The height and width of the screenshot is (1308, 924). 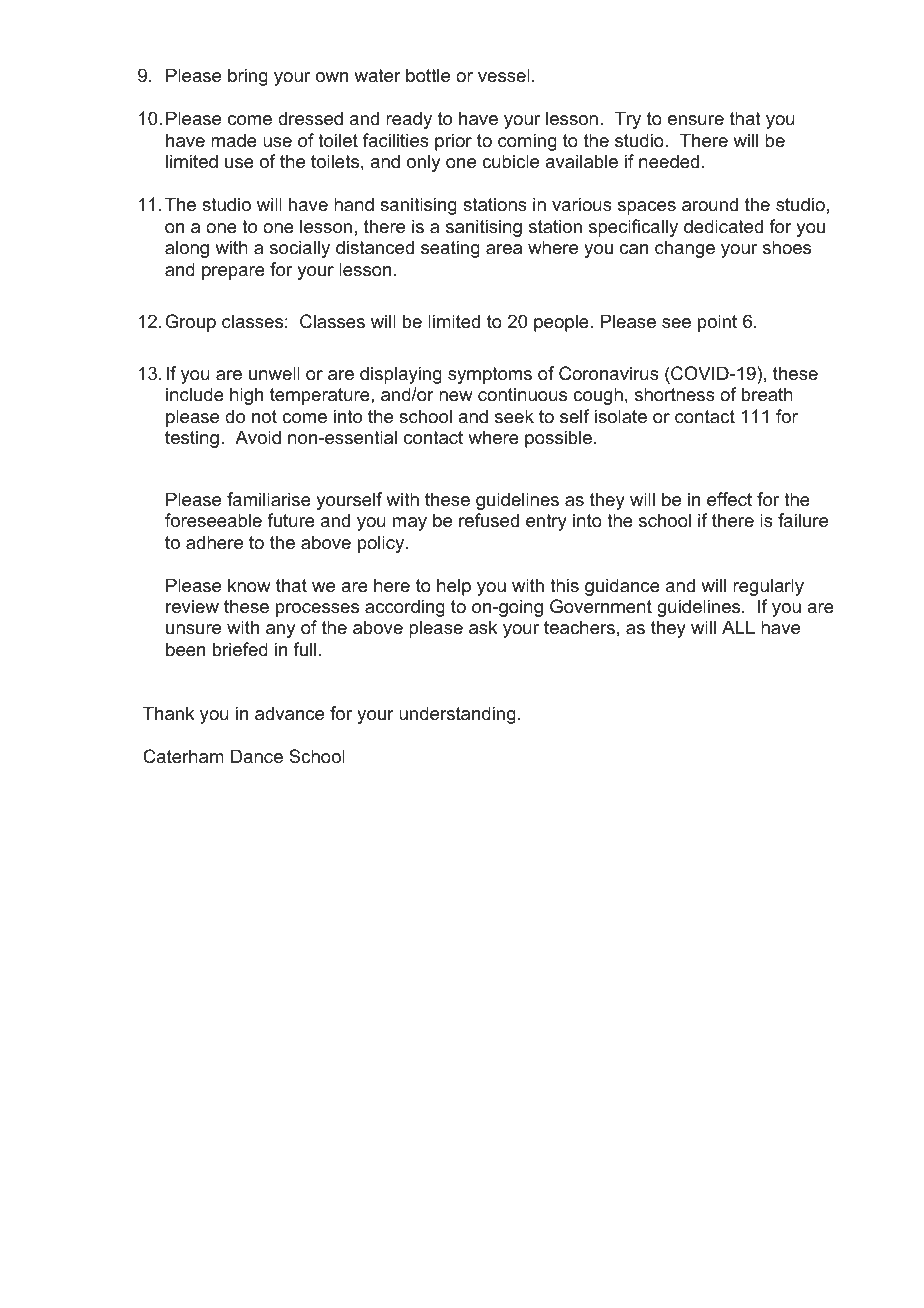 What do you see at coordinates (246, 396) in the screenshot?
I see `high` at bounding box center [246, 396].
